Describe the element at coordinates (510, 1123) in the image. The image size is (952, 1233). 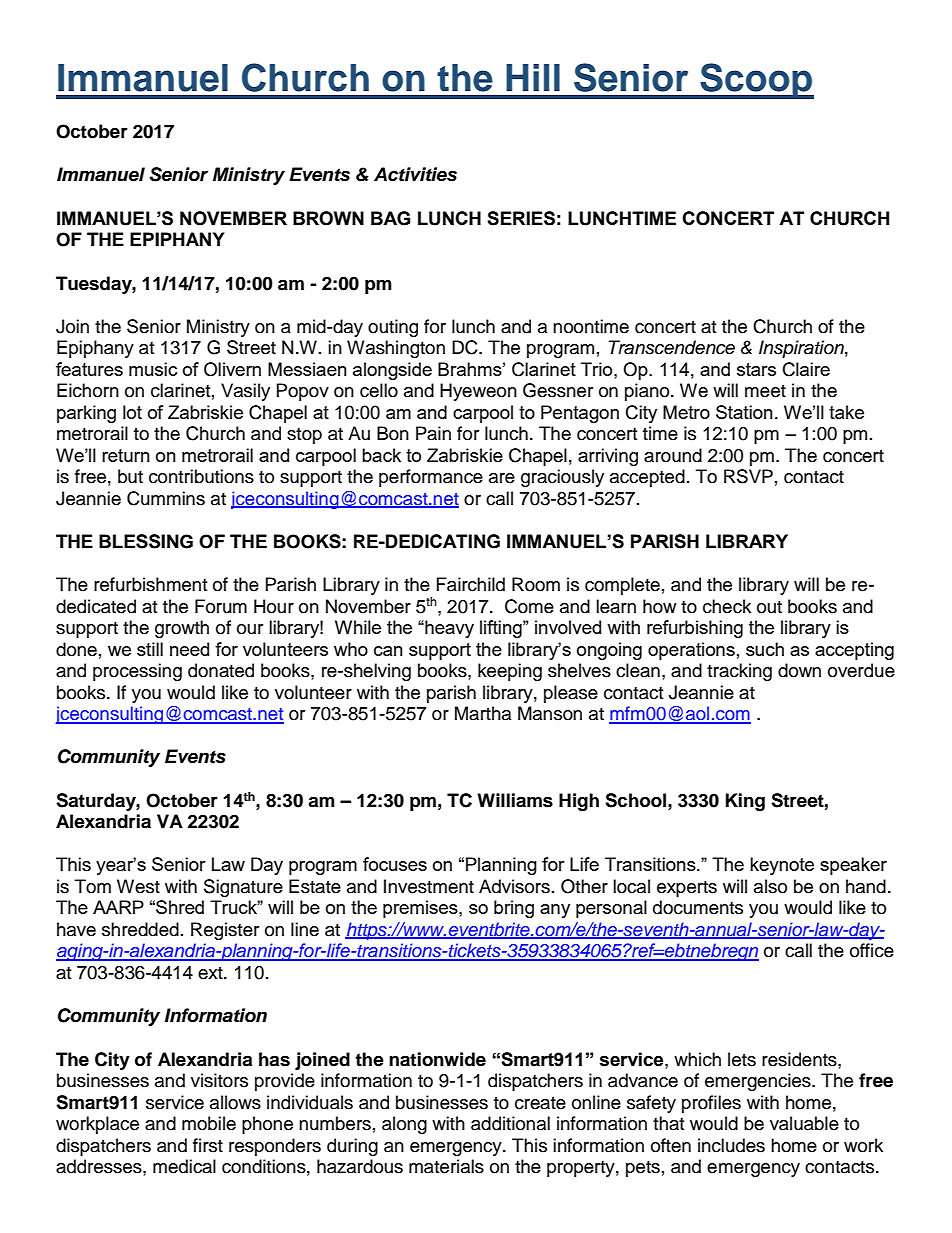
I see `additional` at that location.
